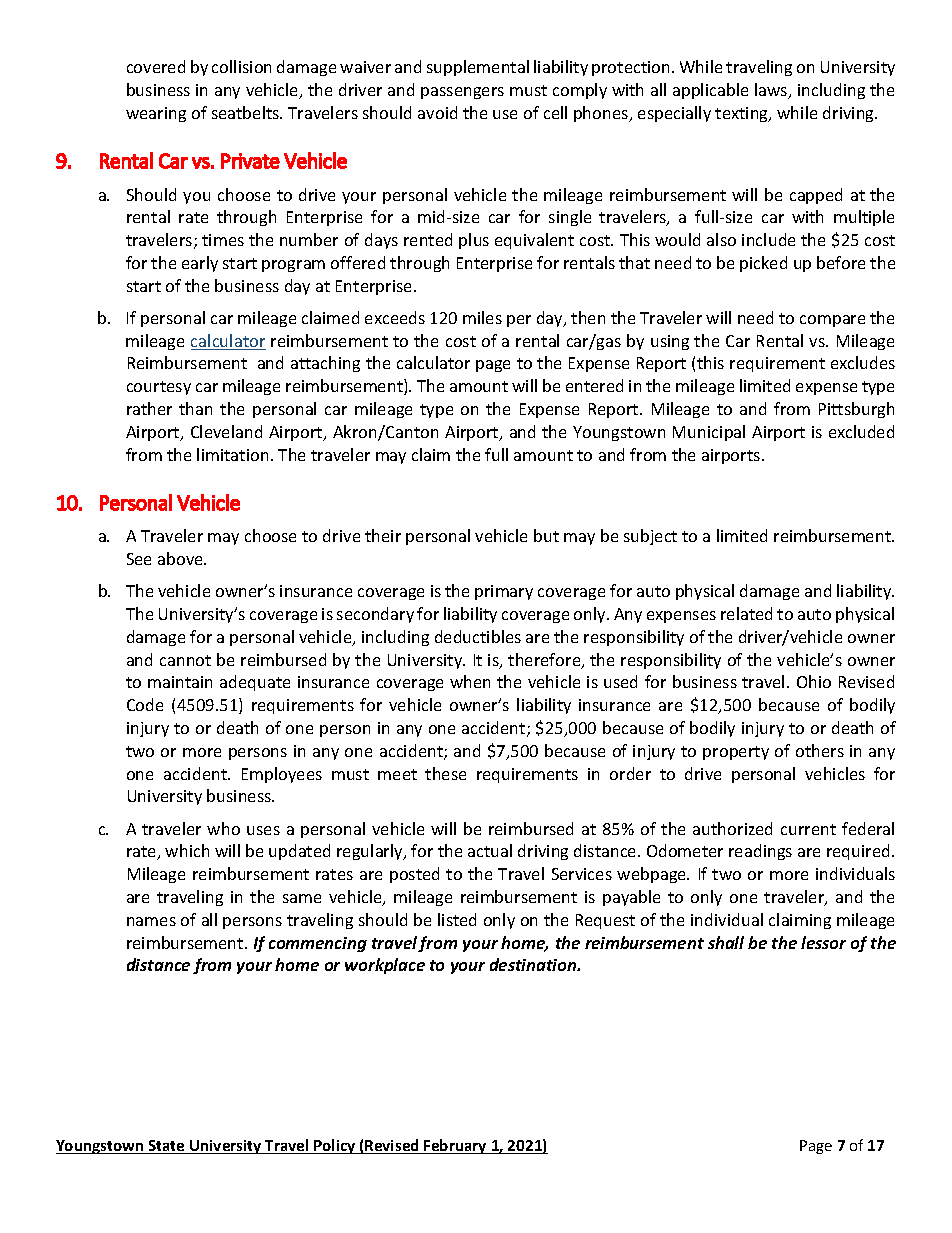 Image resolution: width=952 pixels, height=1233 pixels. I want to click on lessor, so click(823, 942).
